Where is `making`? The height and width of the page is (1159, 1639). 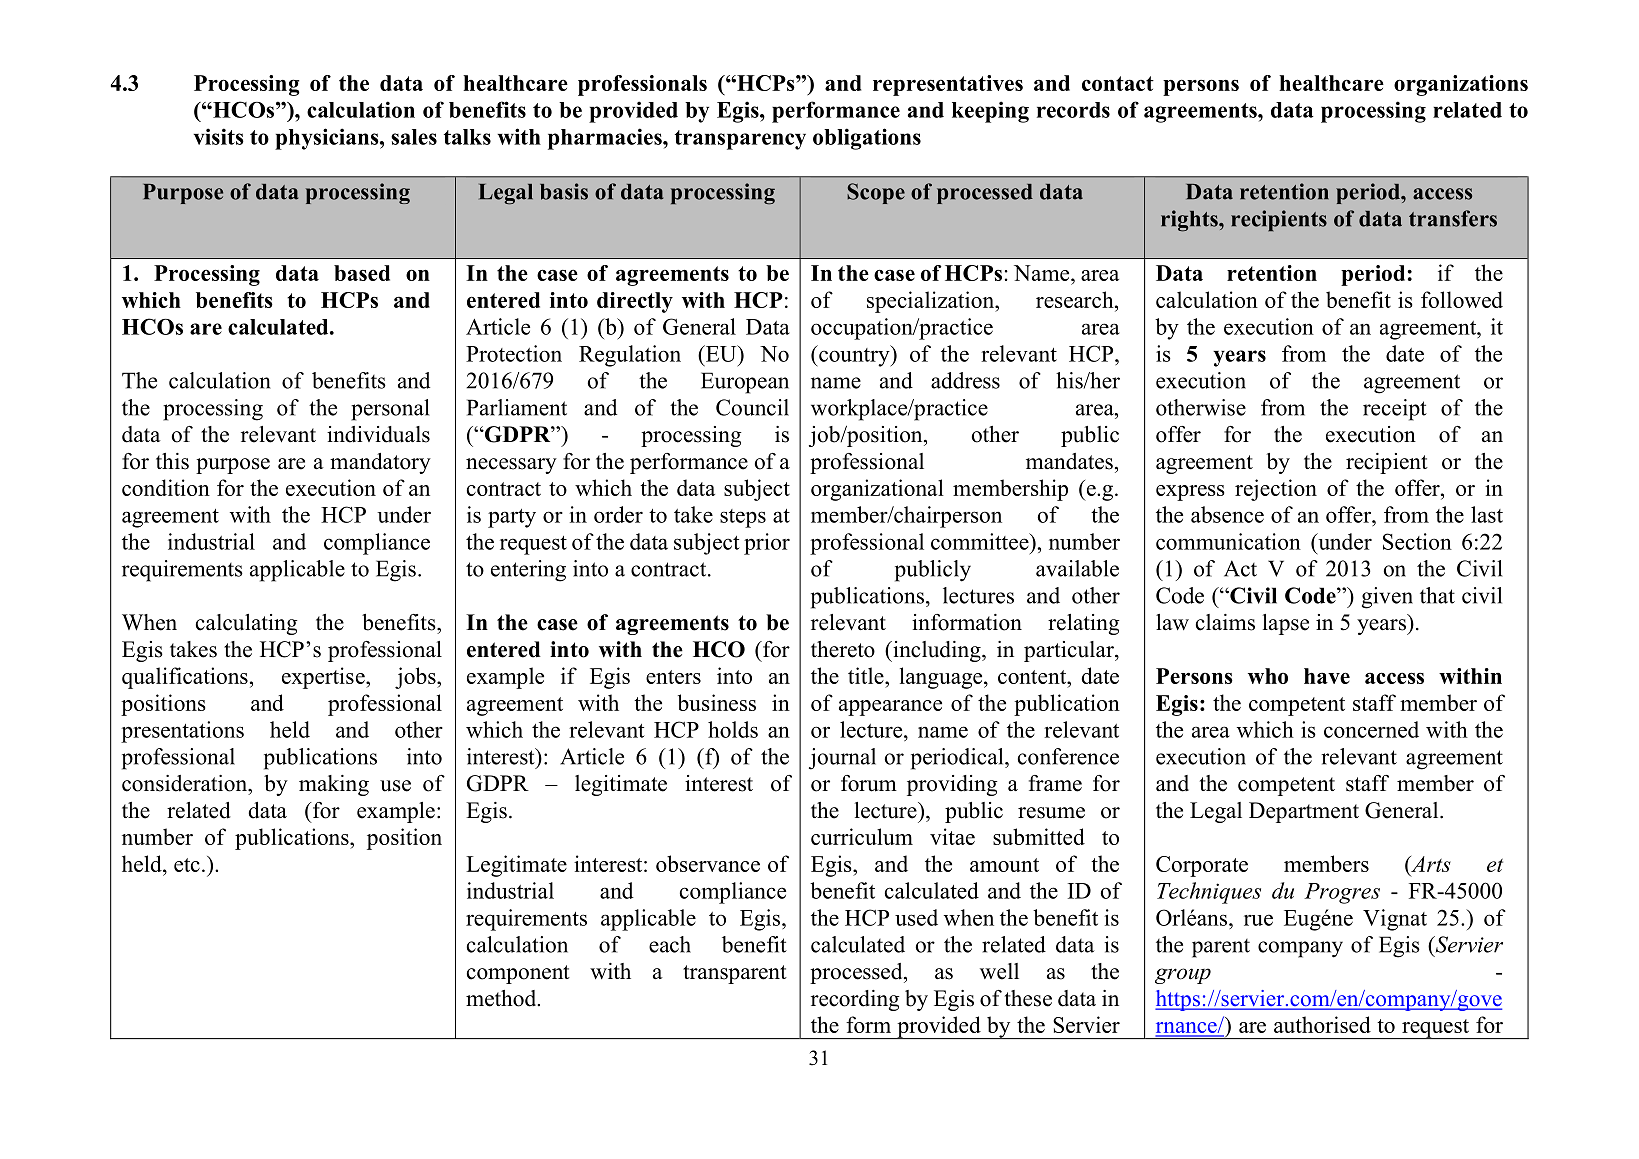 making is located at coordinates (334, 785).
